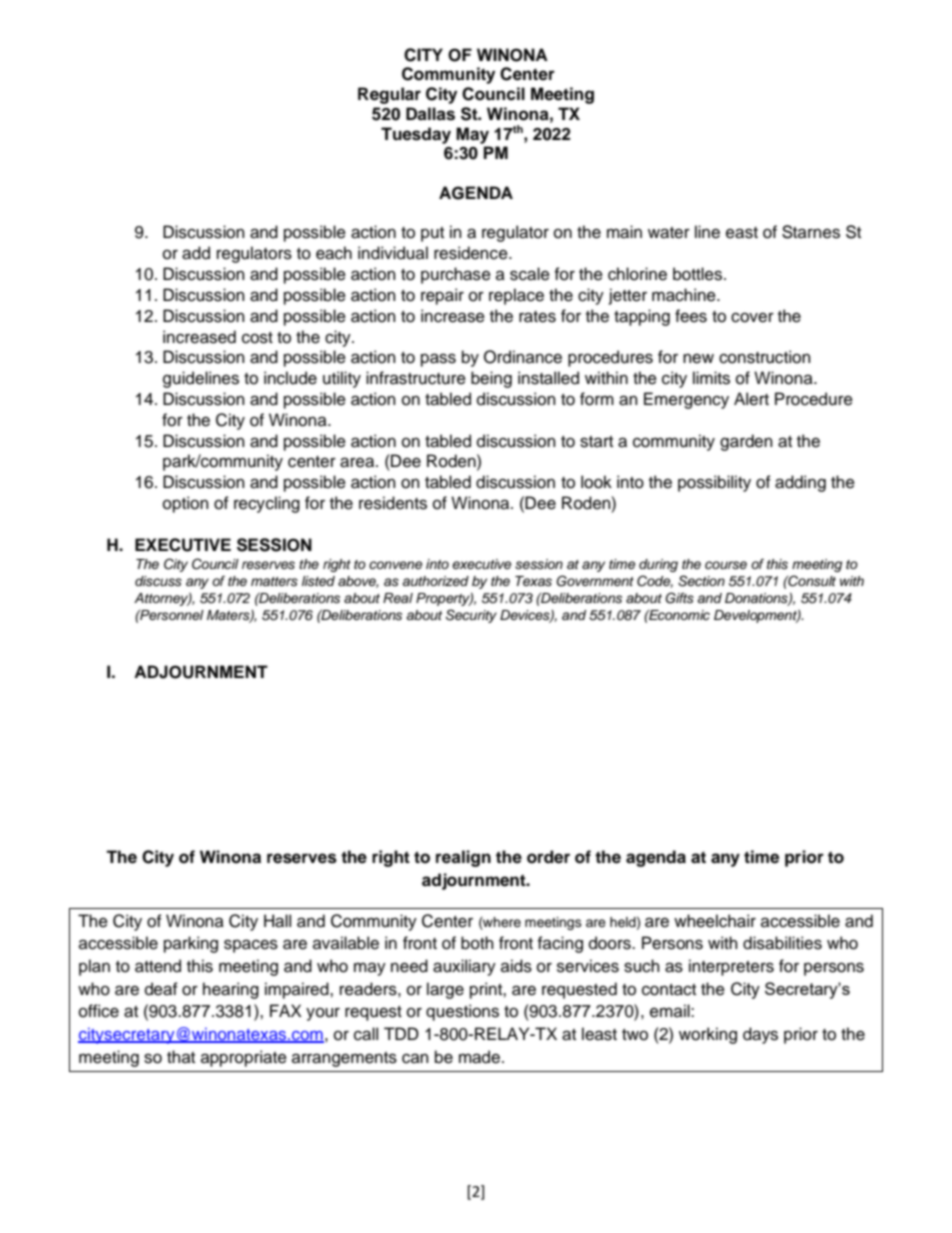  What do you see at coordinates (708, 1035) in the screenshot?
I see `working` at bounding box center [708, 1035].
